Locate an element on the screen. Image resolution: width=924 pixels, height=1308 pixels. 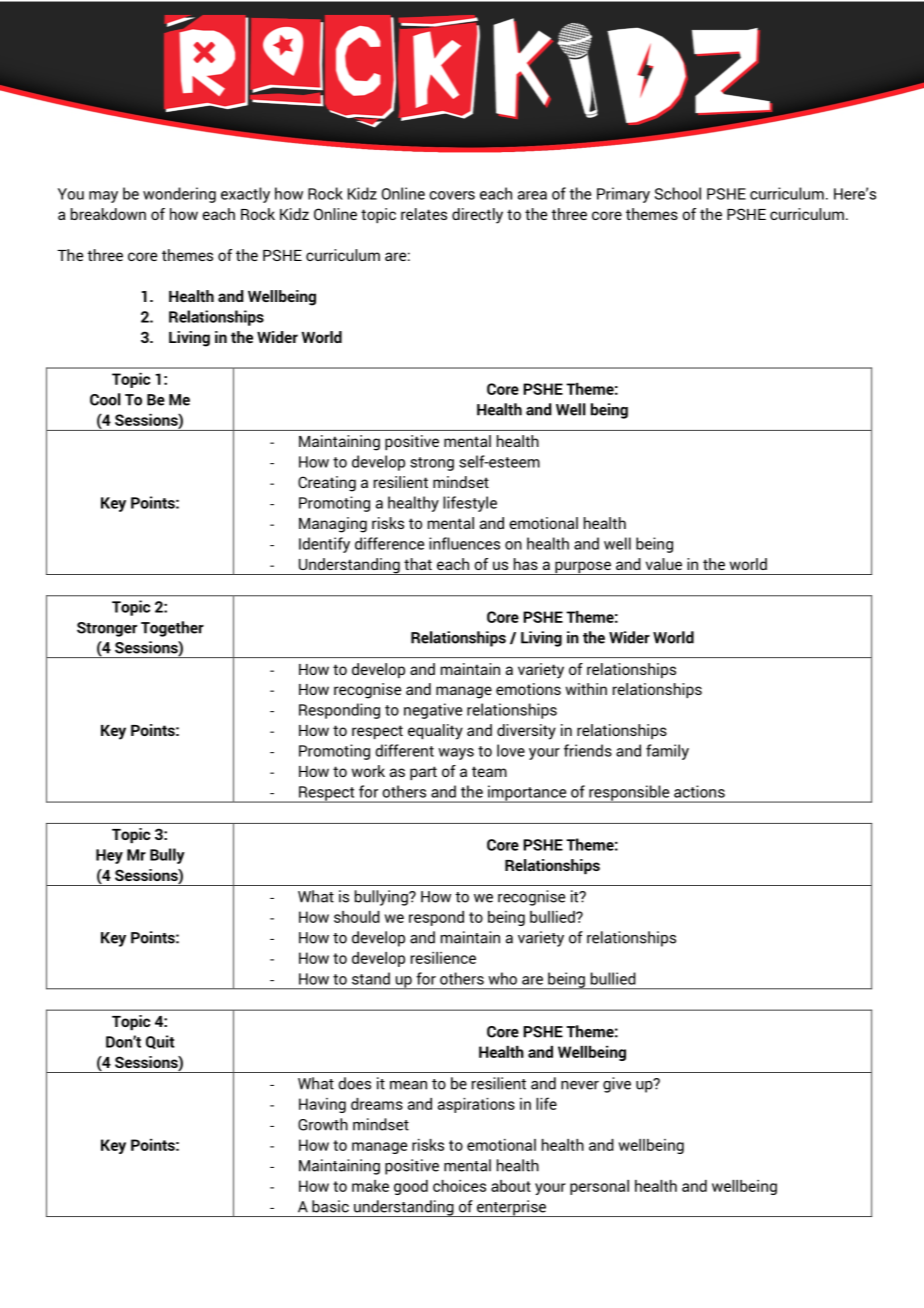
wondering is located at coordinates (179, 195).
